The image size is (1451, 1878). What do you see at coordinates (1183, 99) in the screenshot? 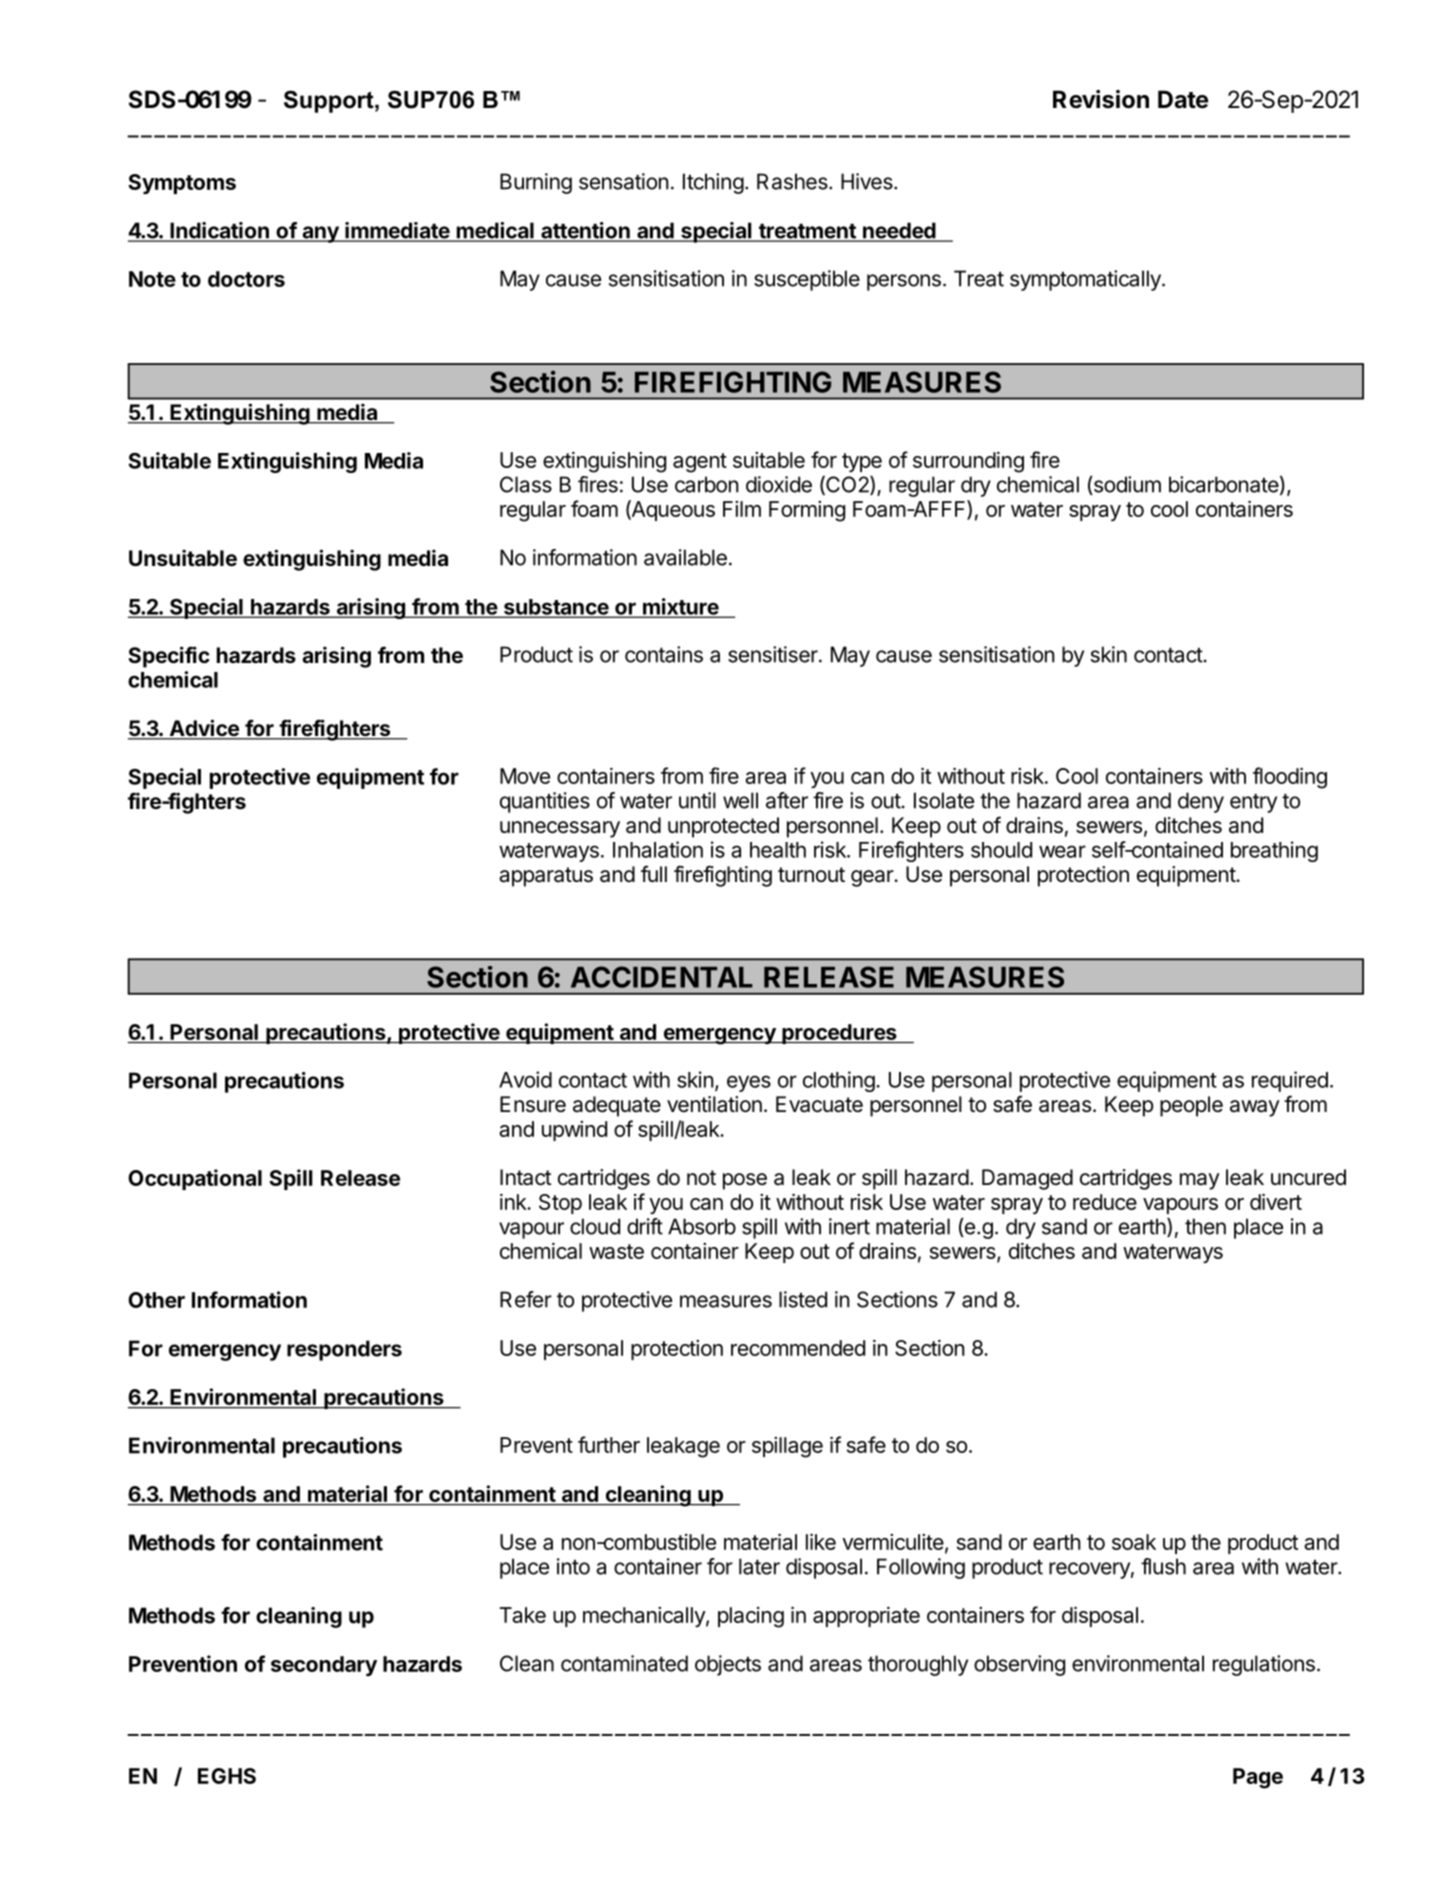
I see `Date` at bounding box center [1183, 99].
